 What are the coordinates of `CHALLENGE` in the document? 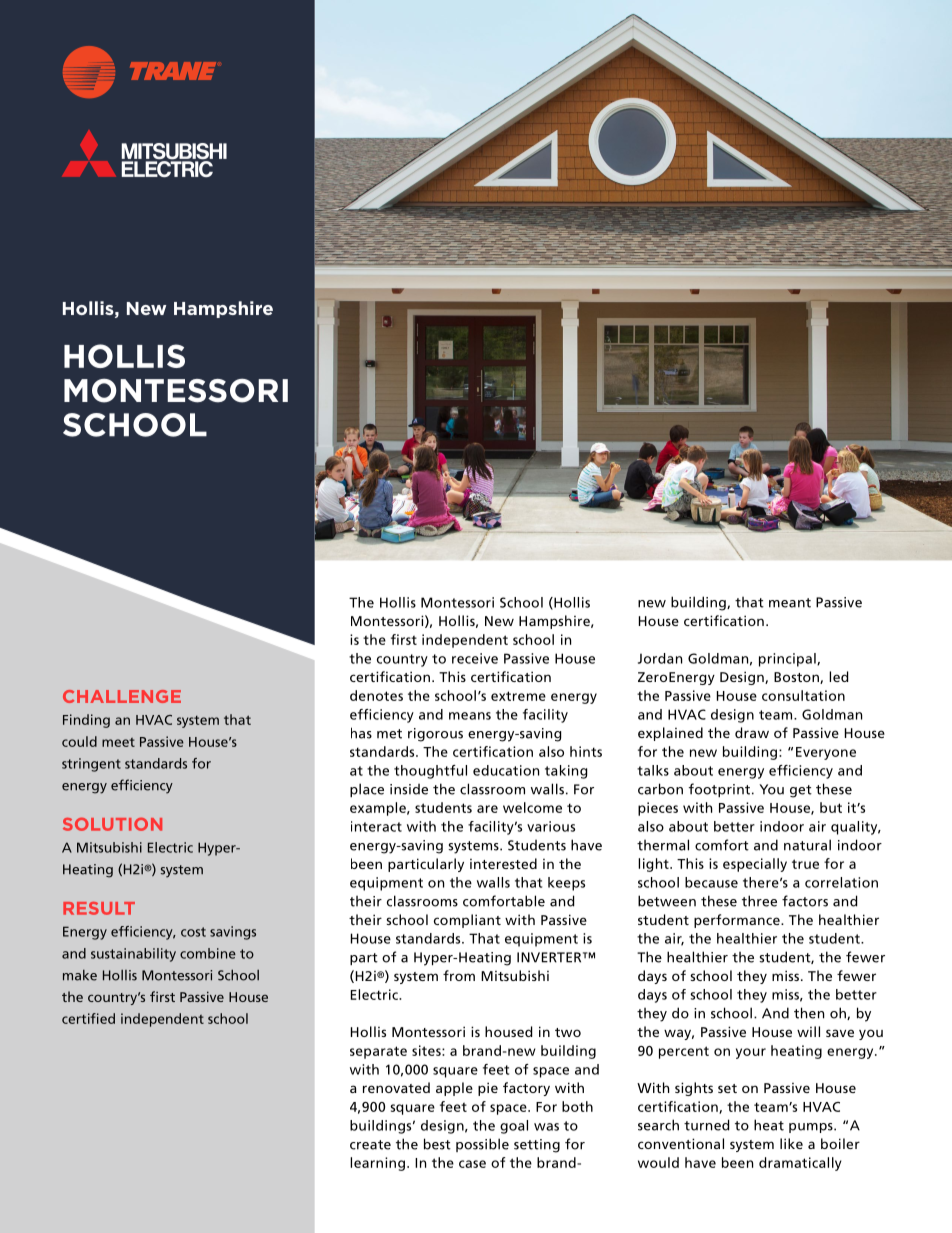 It's located at (122, 696).
